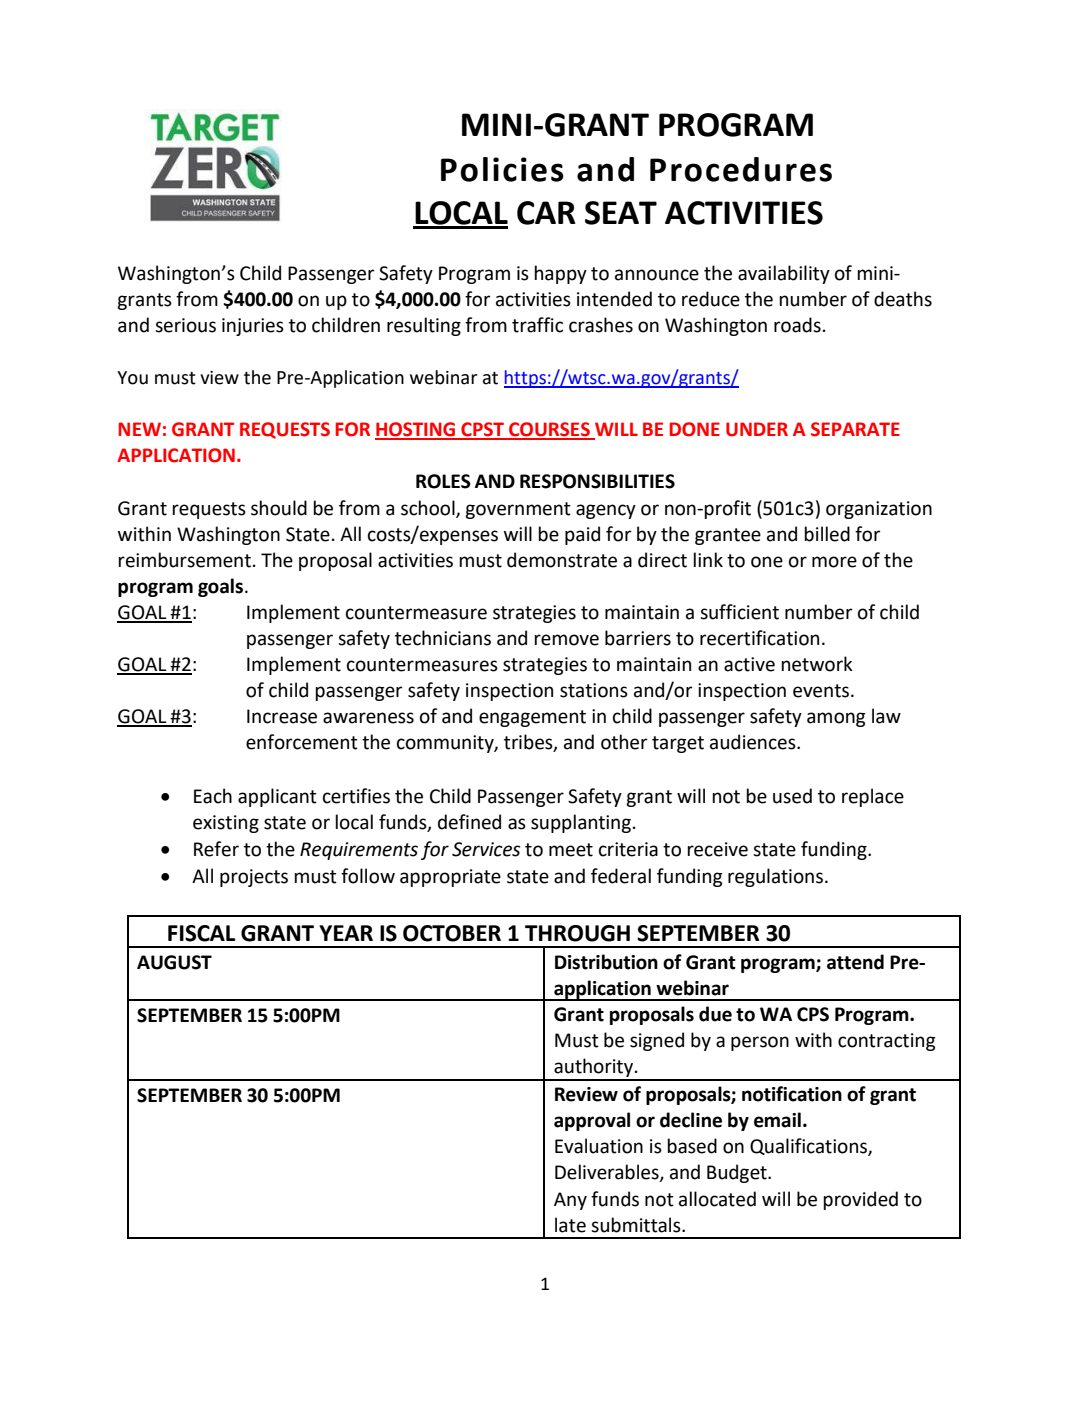 The width and height of the document is (1090, 1410). What do you see at coordinates (775, 877) in the document?
I see `regulations` at bounding box center [775, 877].
